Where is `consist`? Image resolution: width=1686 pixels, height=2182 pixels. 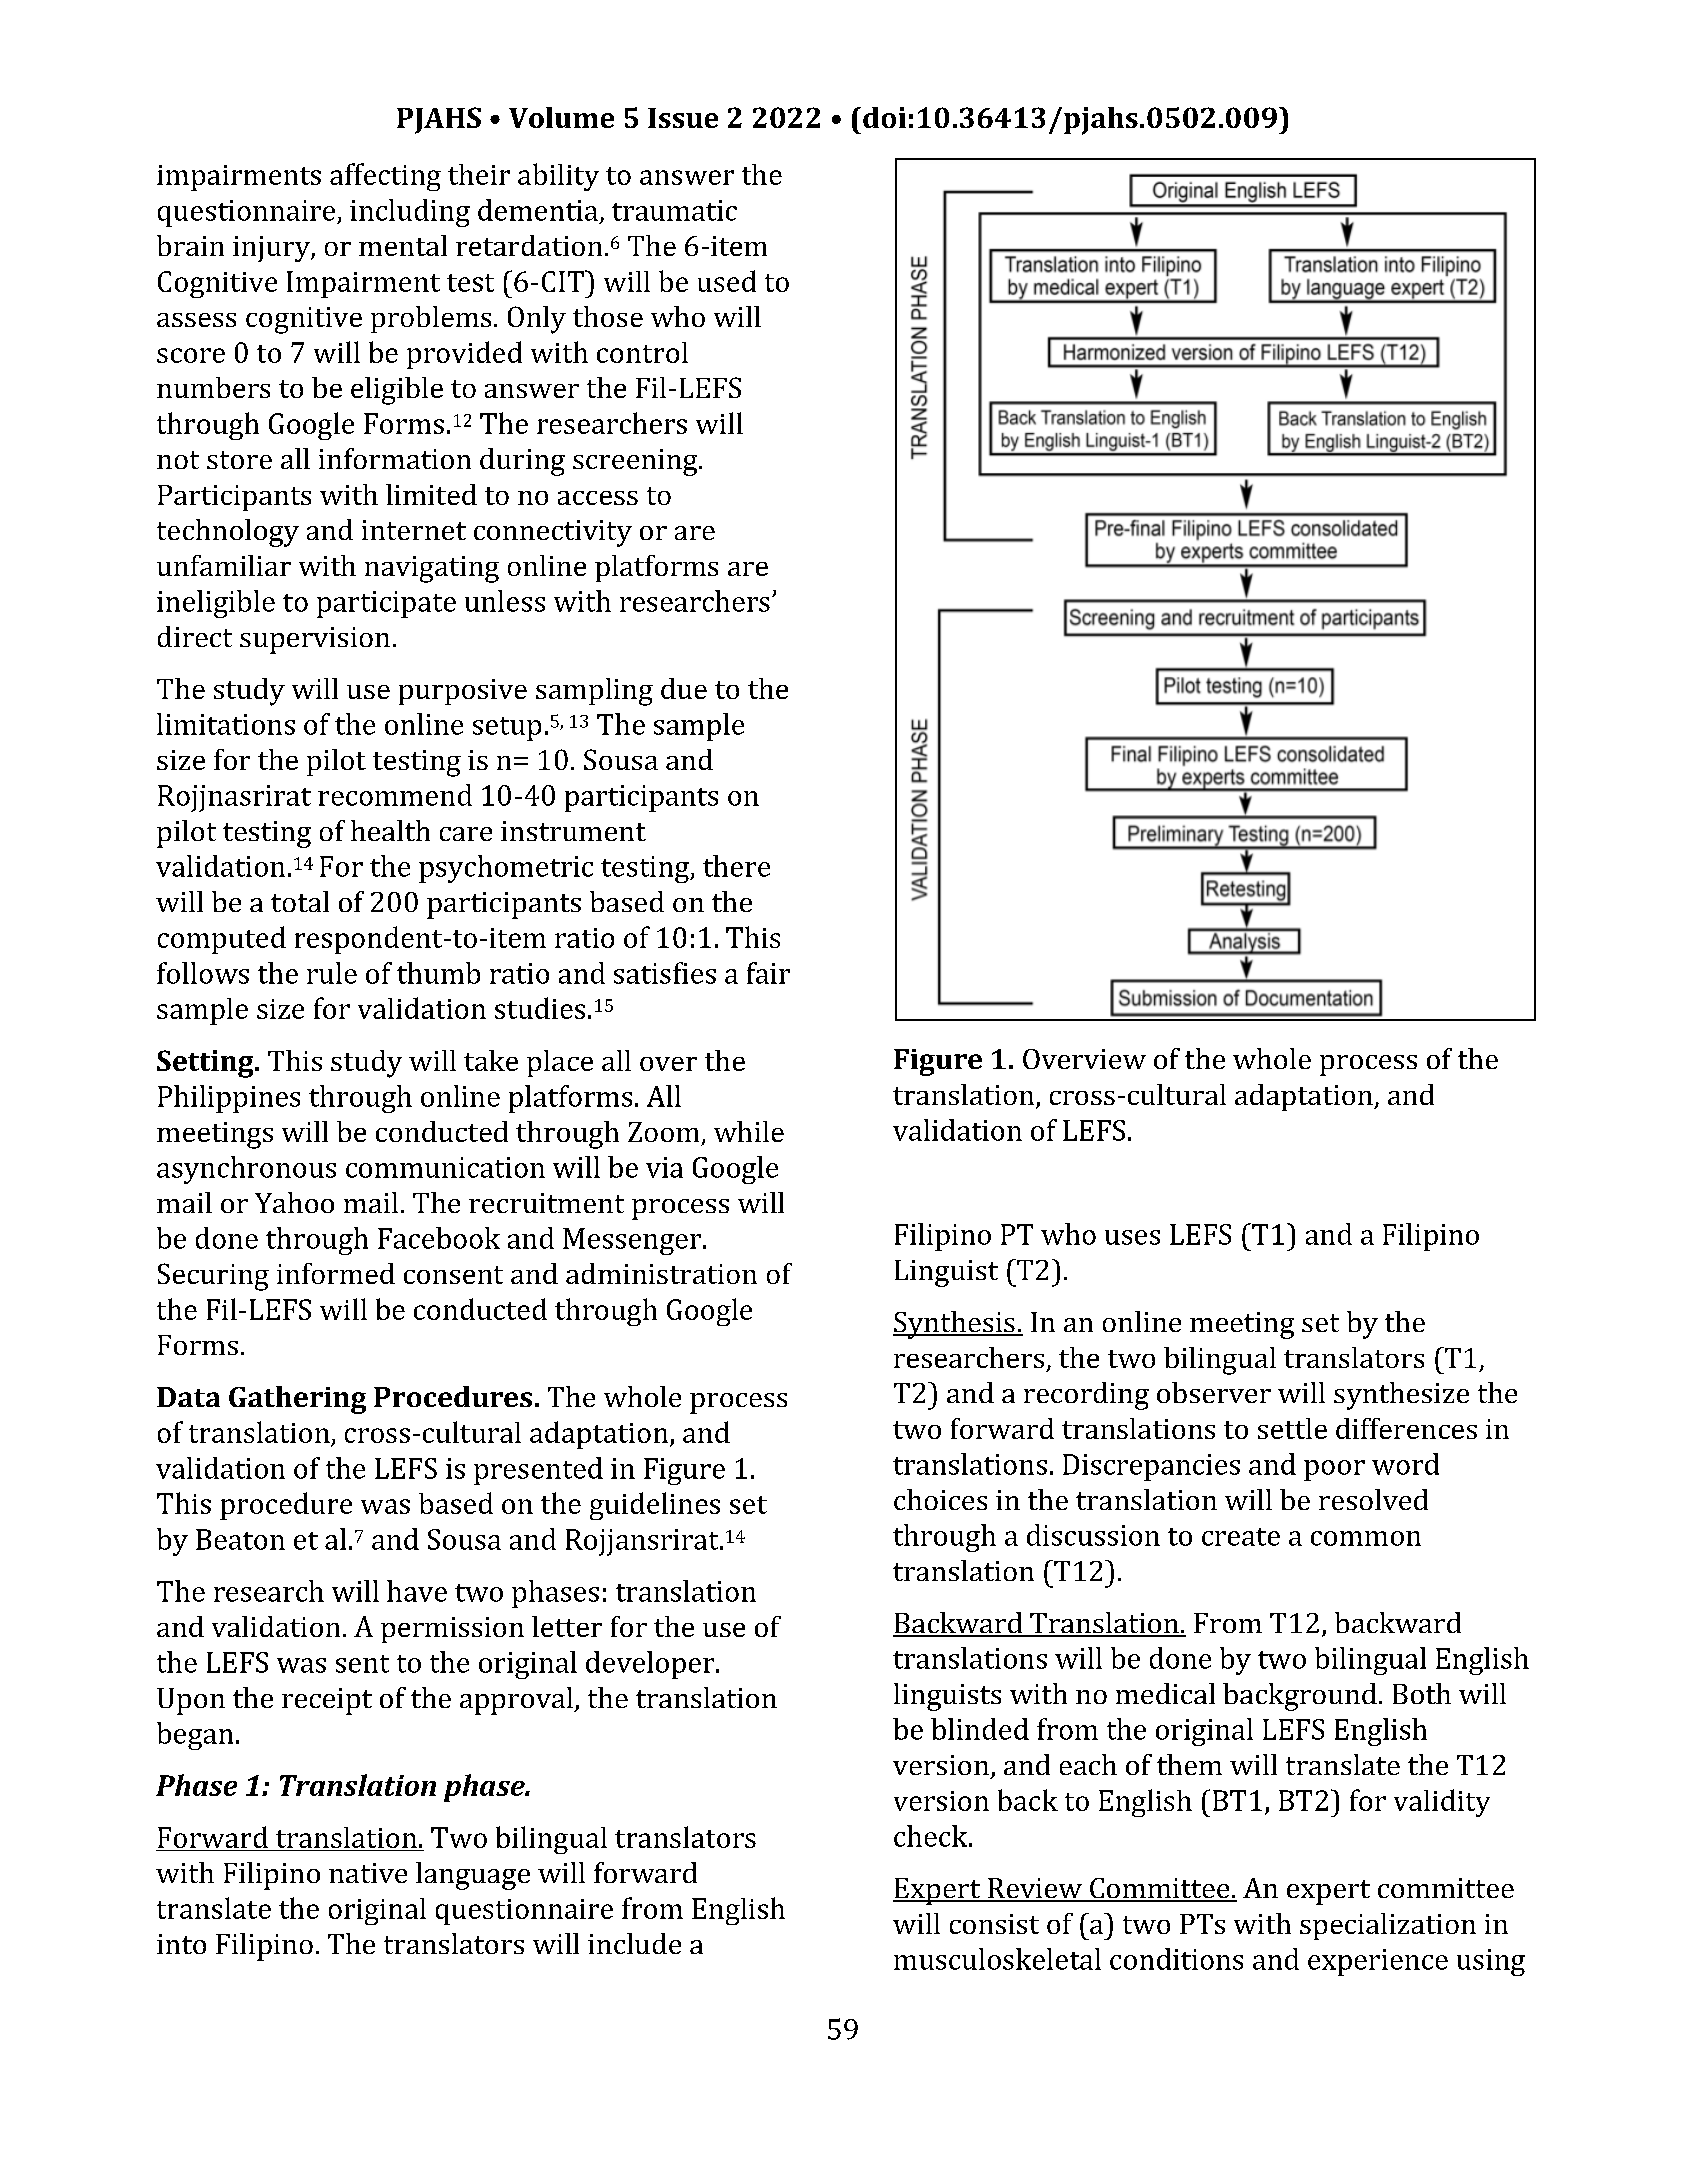 consist is located at coordinates (994, 1924).
